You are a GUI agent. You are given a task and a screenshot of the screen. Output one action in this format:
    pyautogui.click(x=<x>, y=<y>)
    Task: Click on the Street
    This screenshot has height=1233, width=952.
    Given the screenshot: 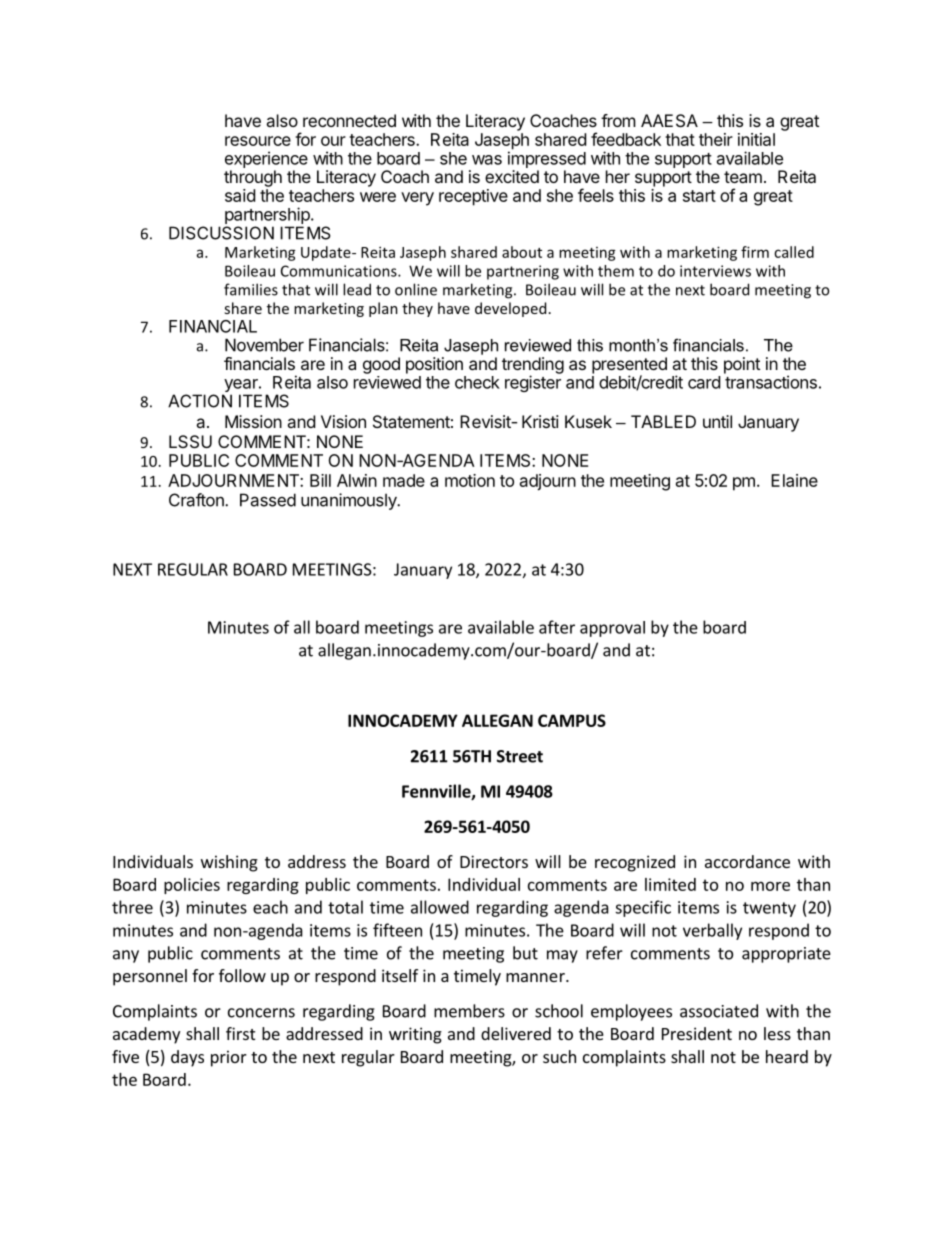 What is the action you would take?
    pyautogui.click(x=520, y=756)
